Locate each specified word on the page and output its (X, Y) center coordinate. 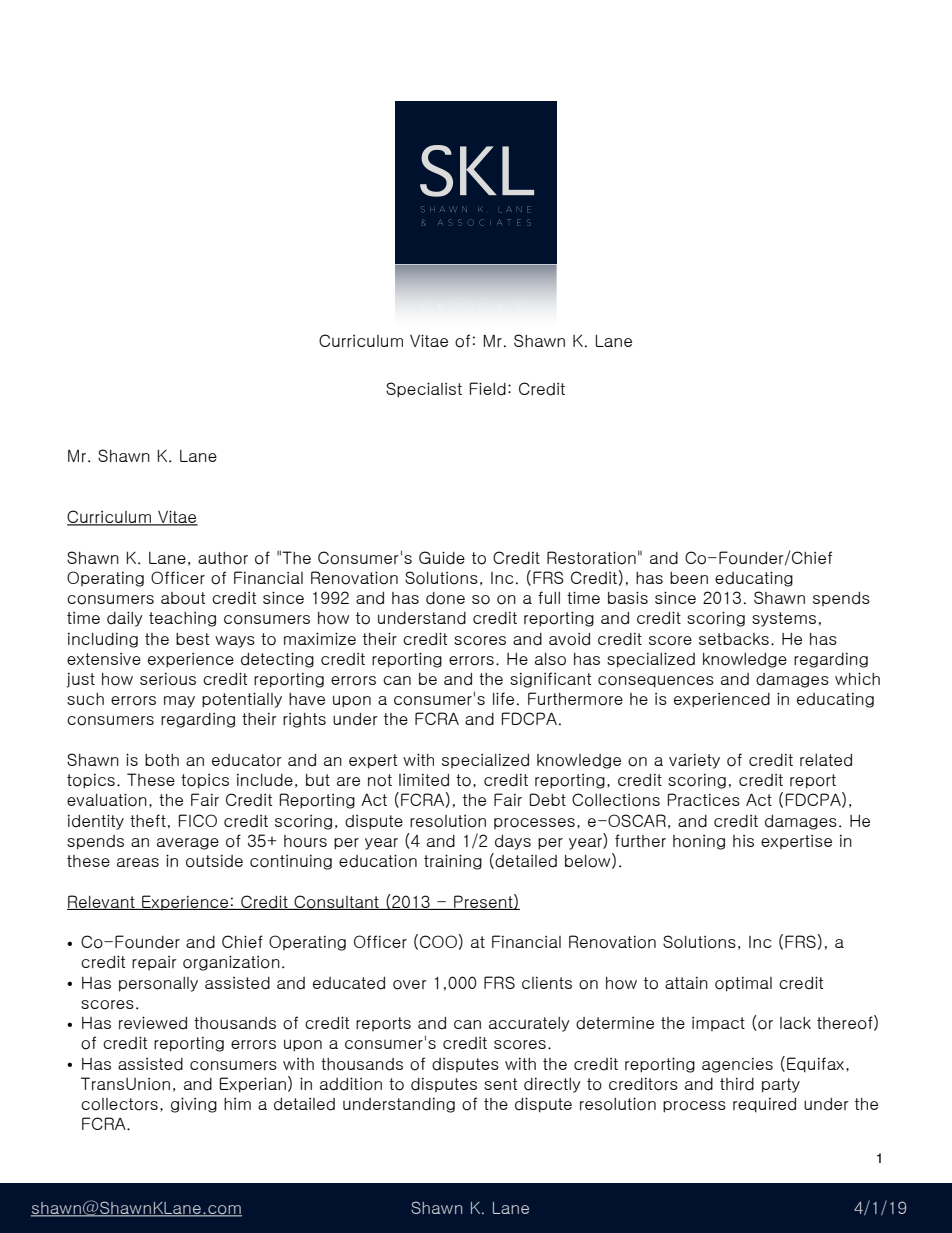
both (162, 760)
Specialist (424, 390)
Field (488, 389)
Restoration (591, 558)
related (826, 760)
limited (424, 780)
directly (552, 1085)
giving (194, 1105)
